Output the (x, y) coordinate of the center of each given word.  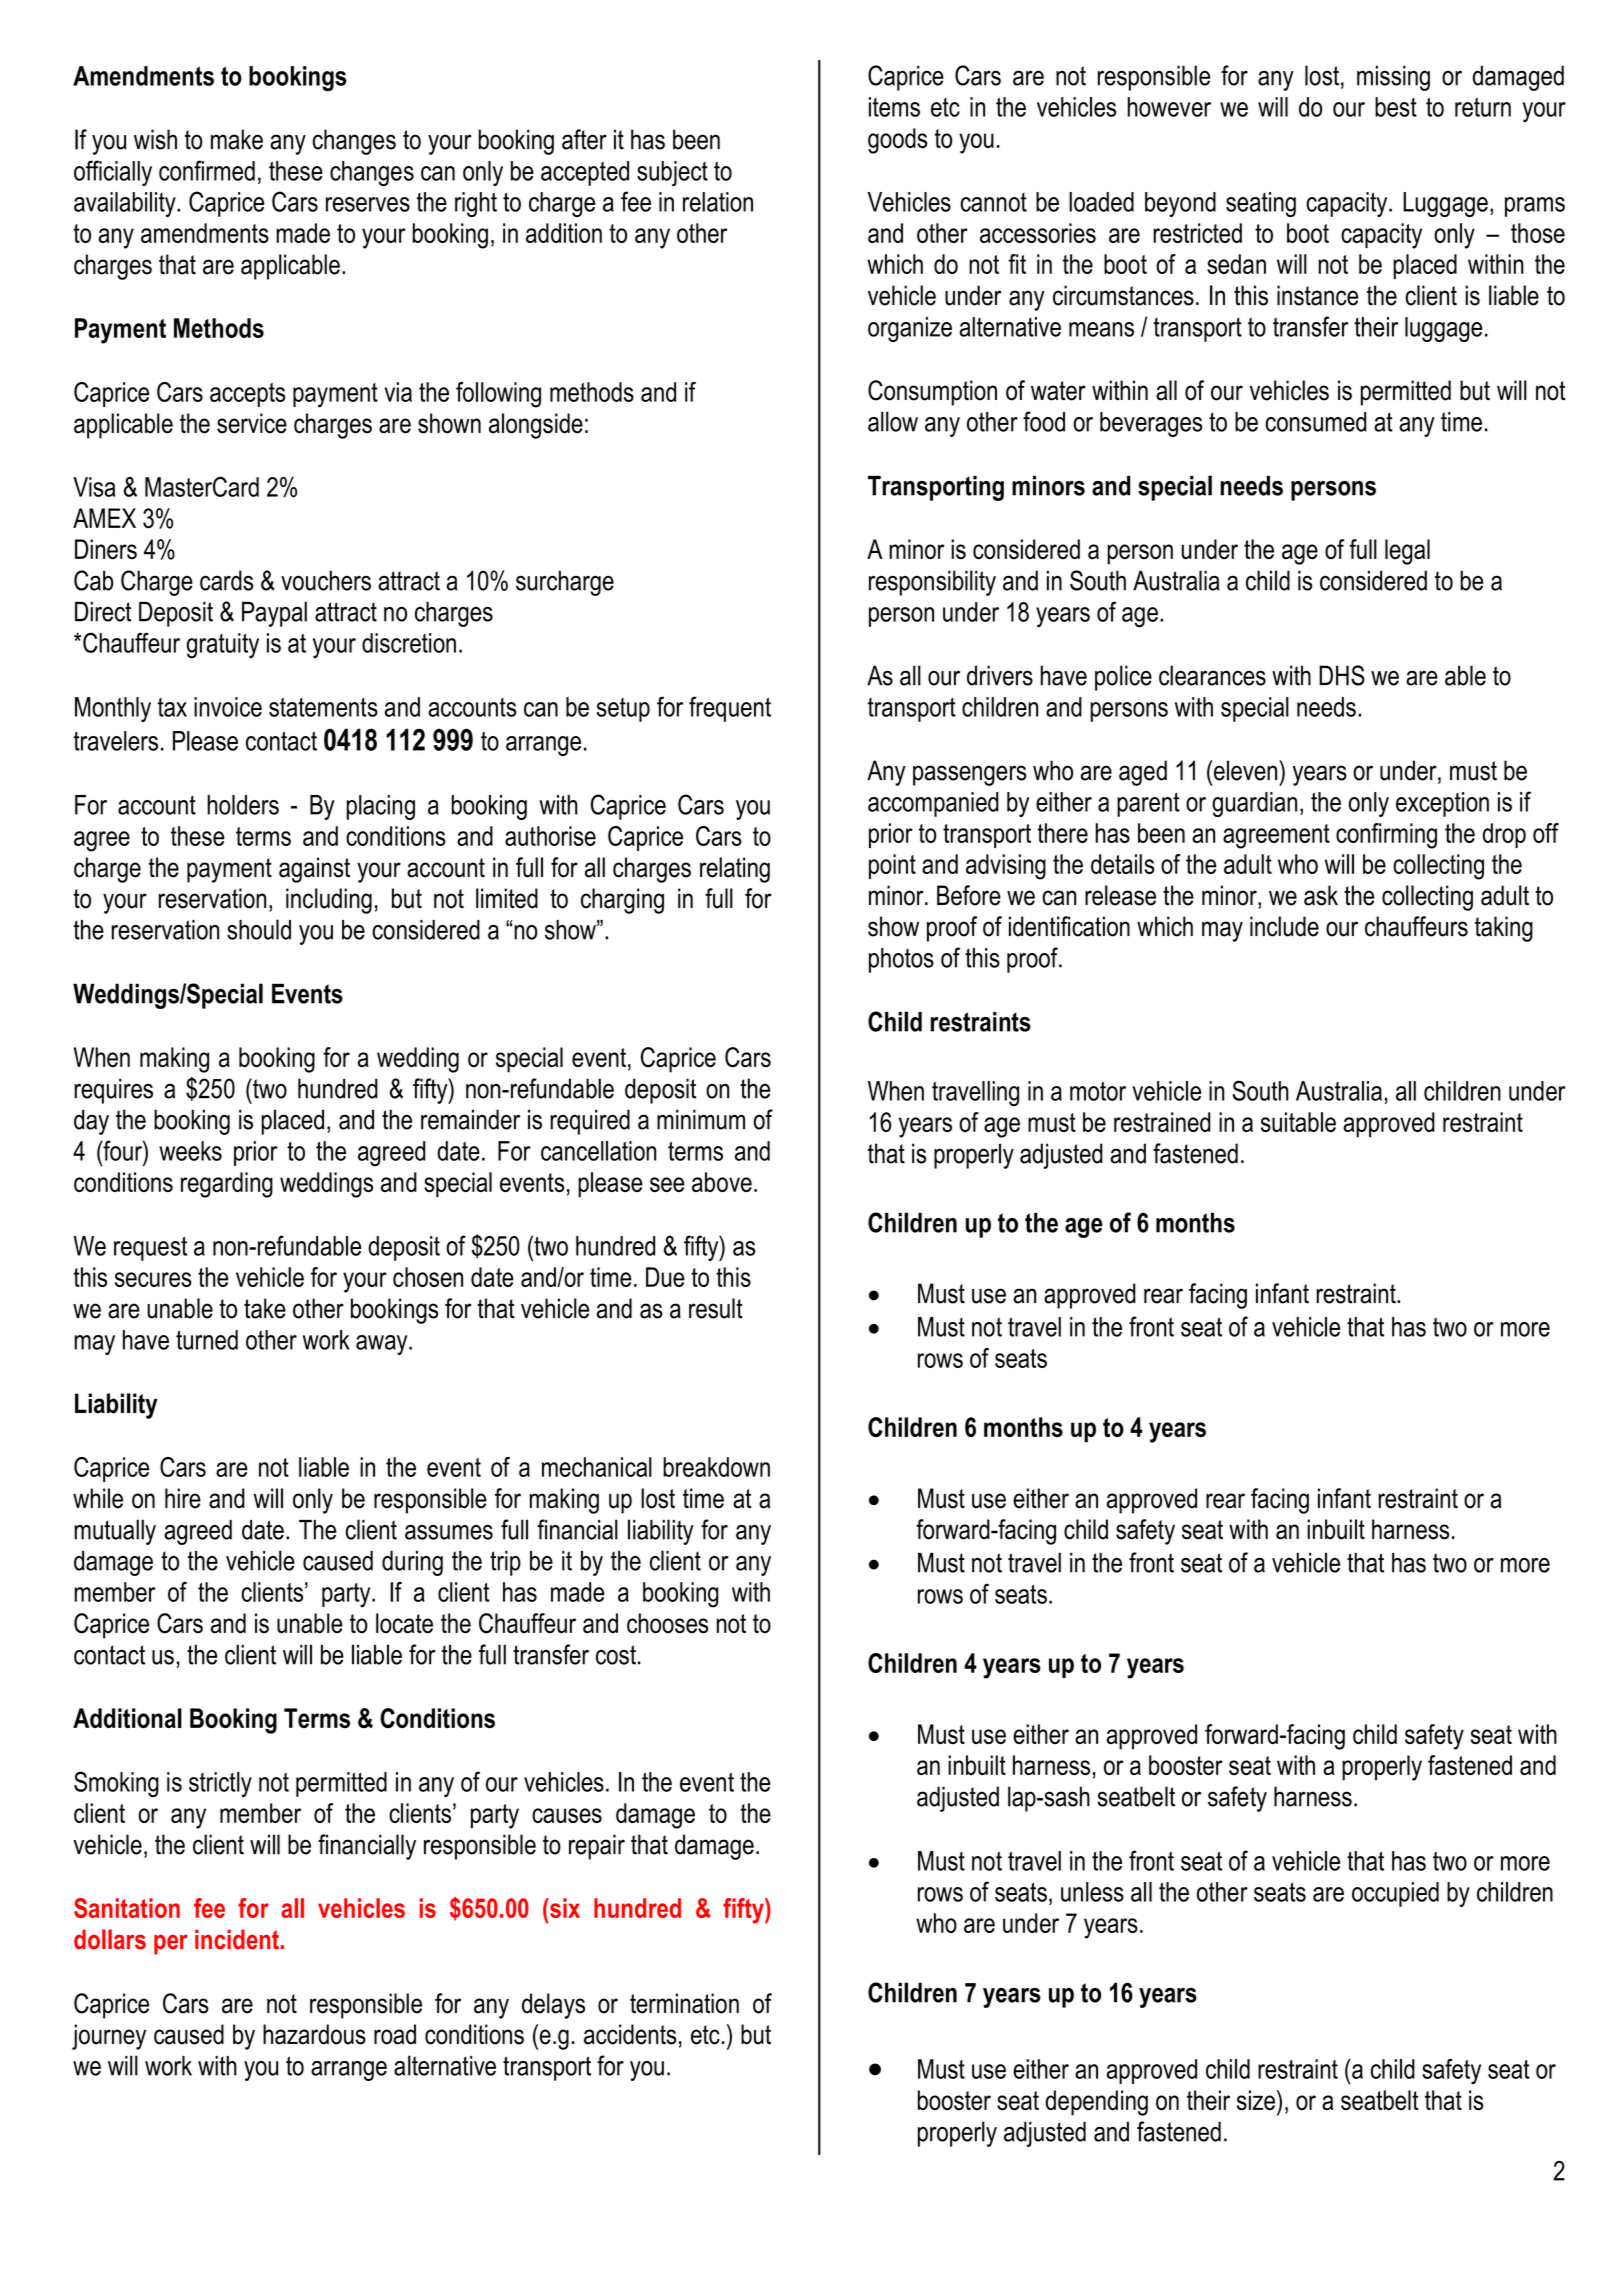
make (237, 139)
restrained (1162, 1122)
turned (207, 1340)
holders (243, 805)
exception (1442, 804)
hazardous (314, 2034)
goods (898, 141)
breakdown (716, 1467)
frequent (730, 709)
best (1396, 107)
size (1256, 2100)
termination (684, 2003)
